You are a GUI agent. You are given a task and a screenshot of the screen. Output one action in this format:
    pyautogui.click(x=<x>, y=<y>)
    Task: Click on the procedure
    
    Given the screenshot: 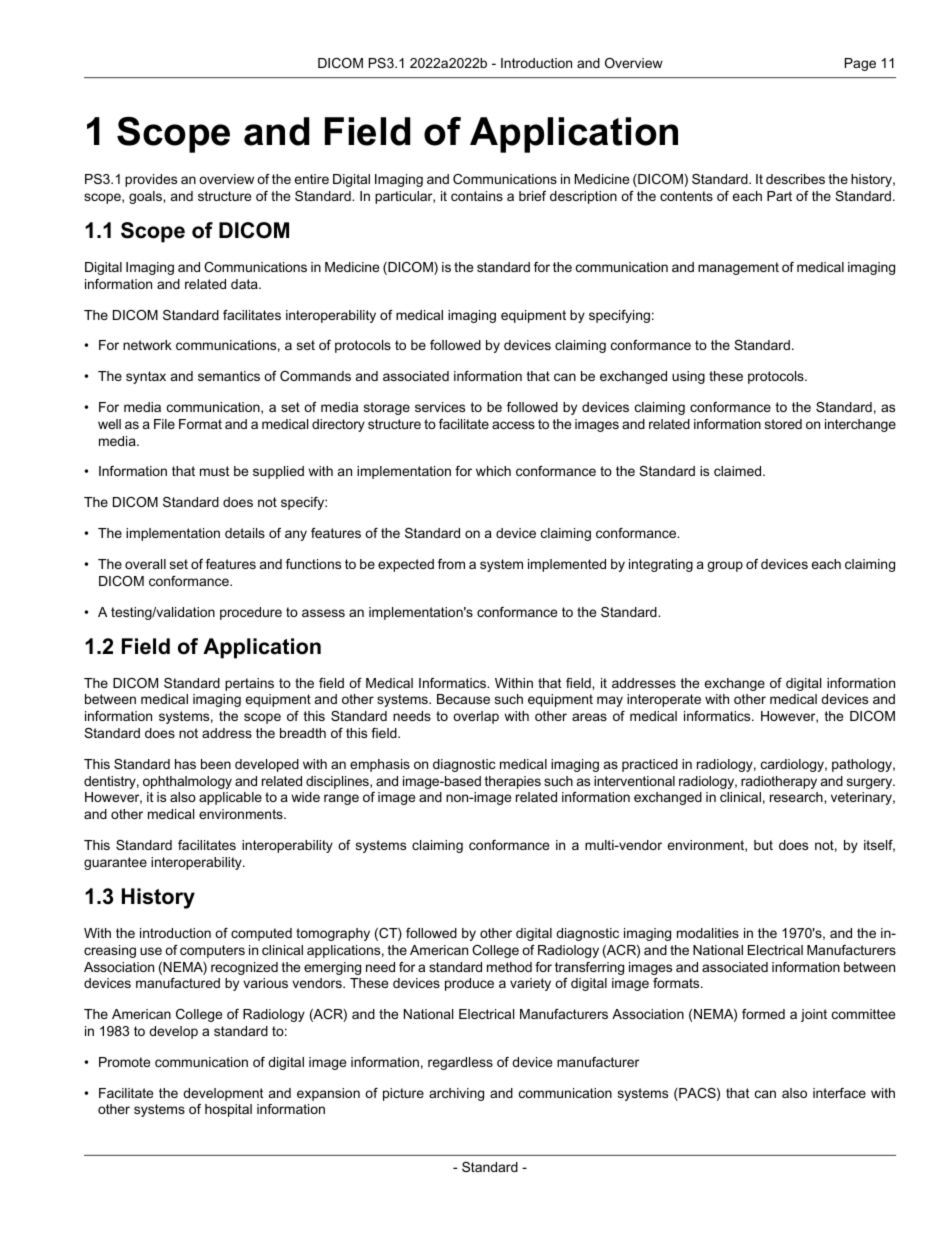 What is the action you would take?
    pyautogui.click(x=251, y=613)
